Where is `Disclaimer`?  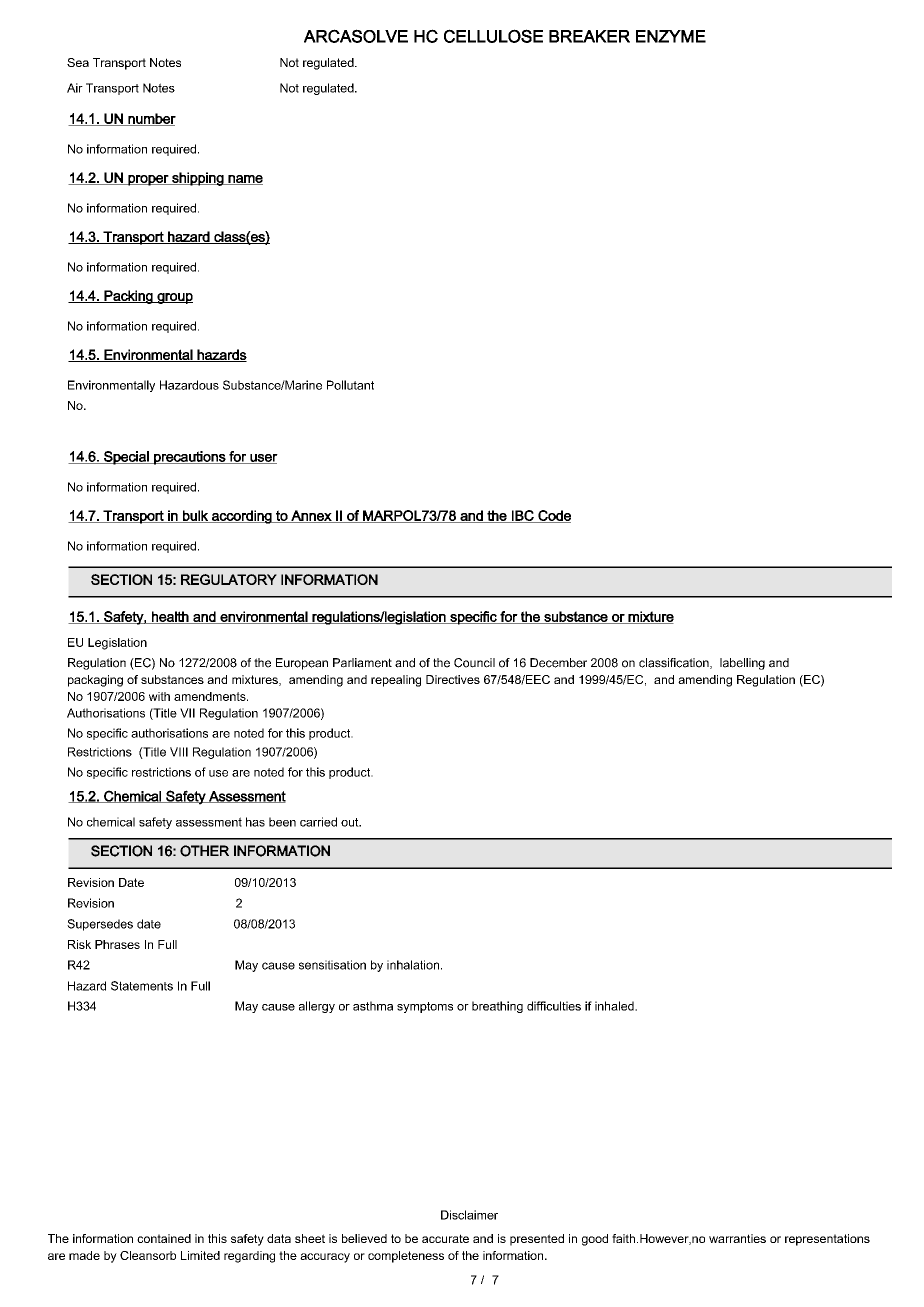 Disclaimer is located at coordinates (469, 1215).
